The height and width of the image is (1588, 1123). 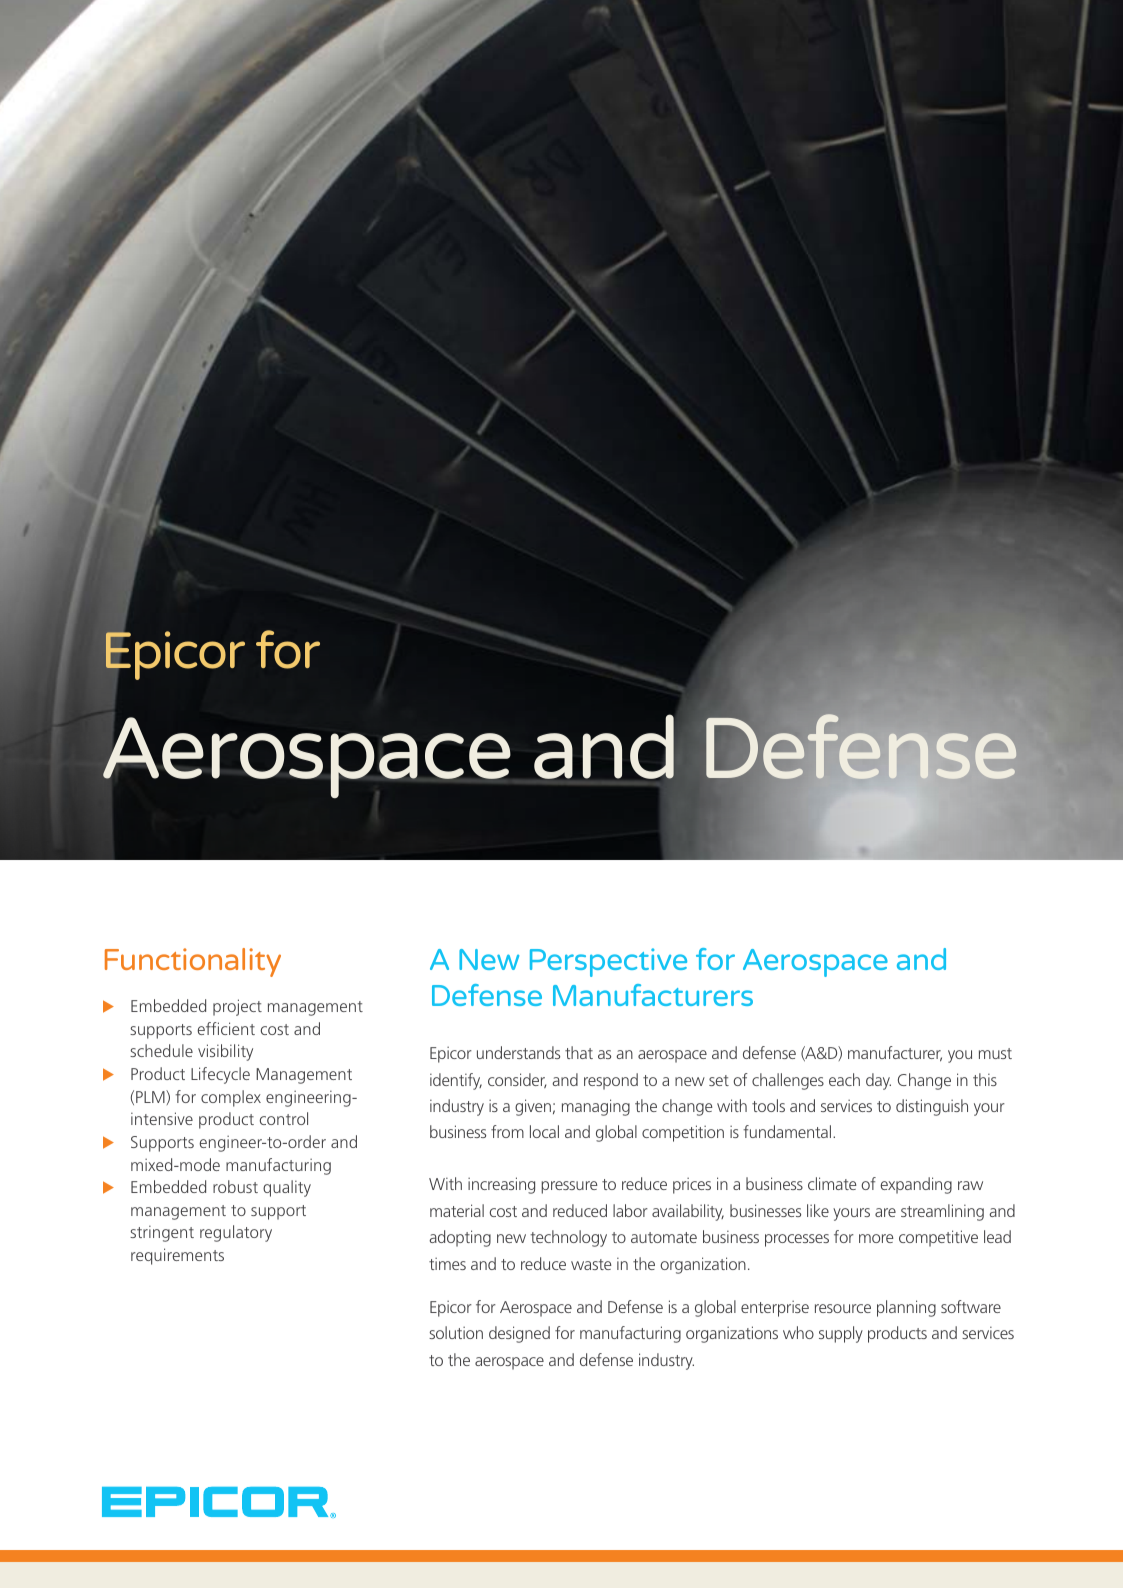 I want to click on Functionality, so click(x=193, y=962).
